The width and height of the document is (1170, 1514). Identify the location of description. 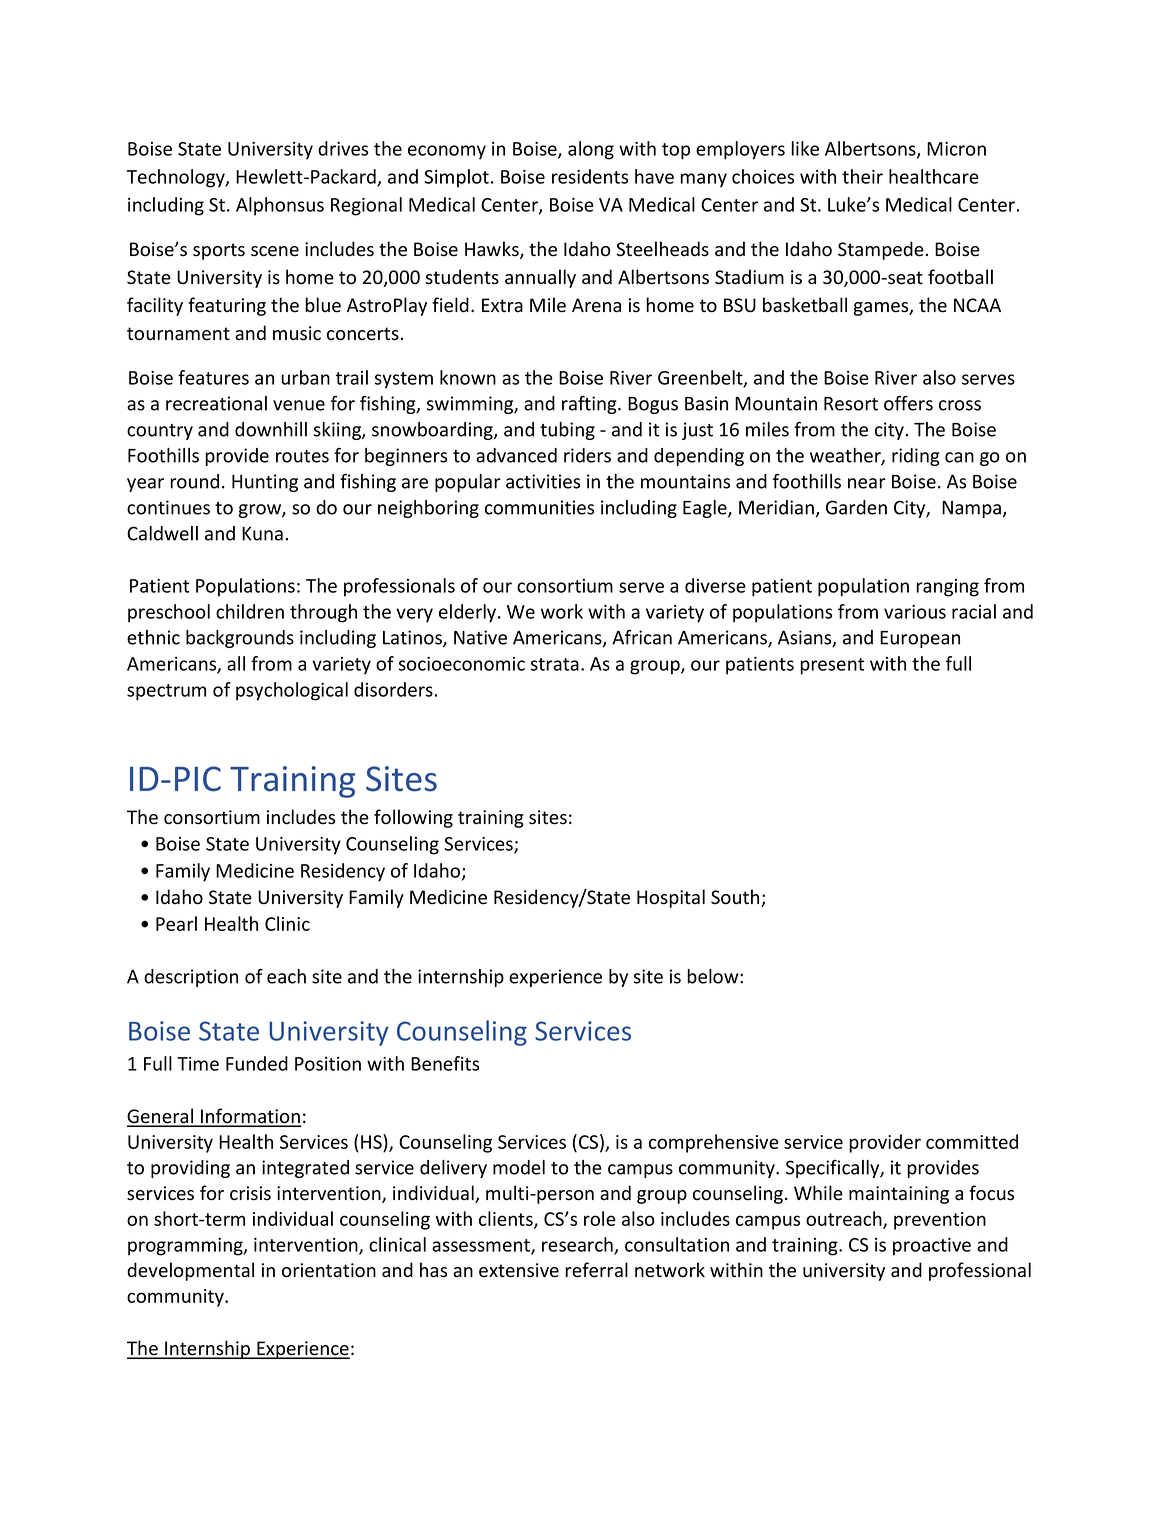
(191, 978).
